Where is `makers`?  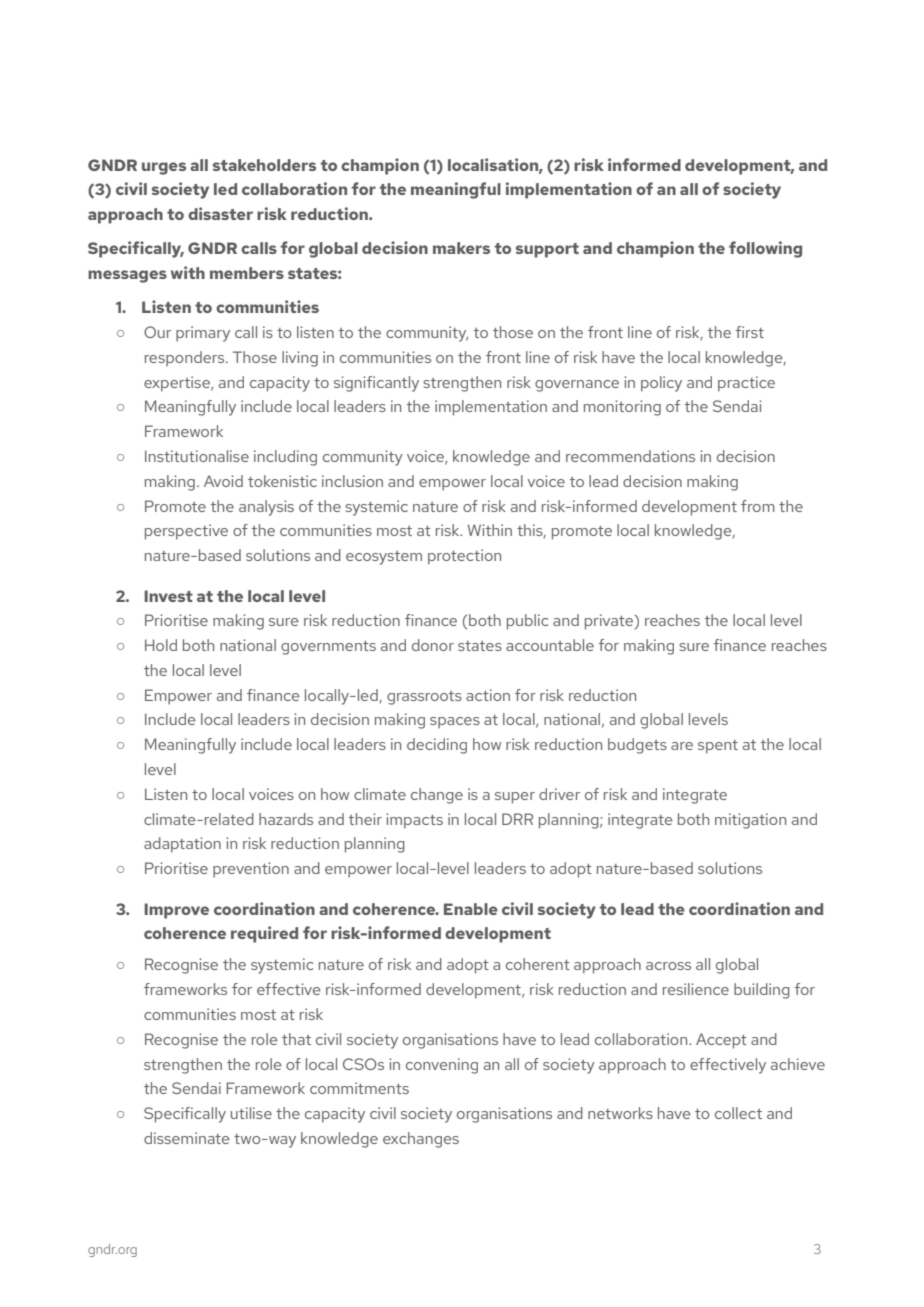
makers is located at coordinates (461, 248).
